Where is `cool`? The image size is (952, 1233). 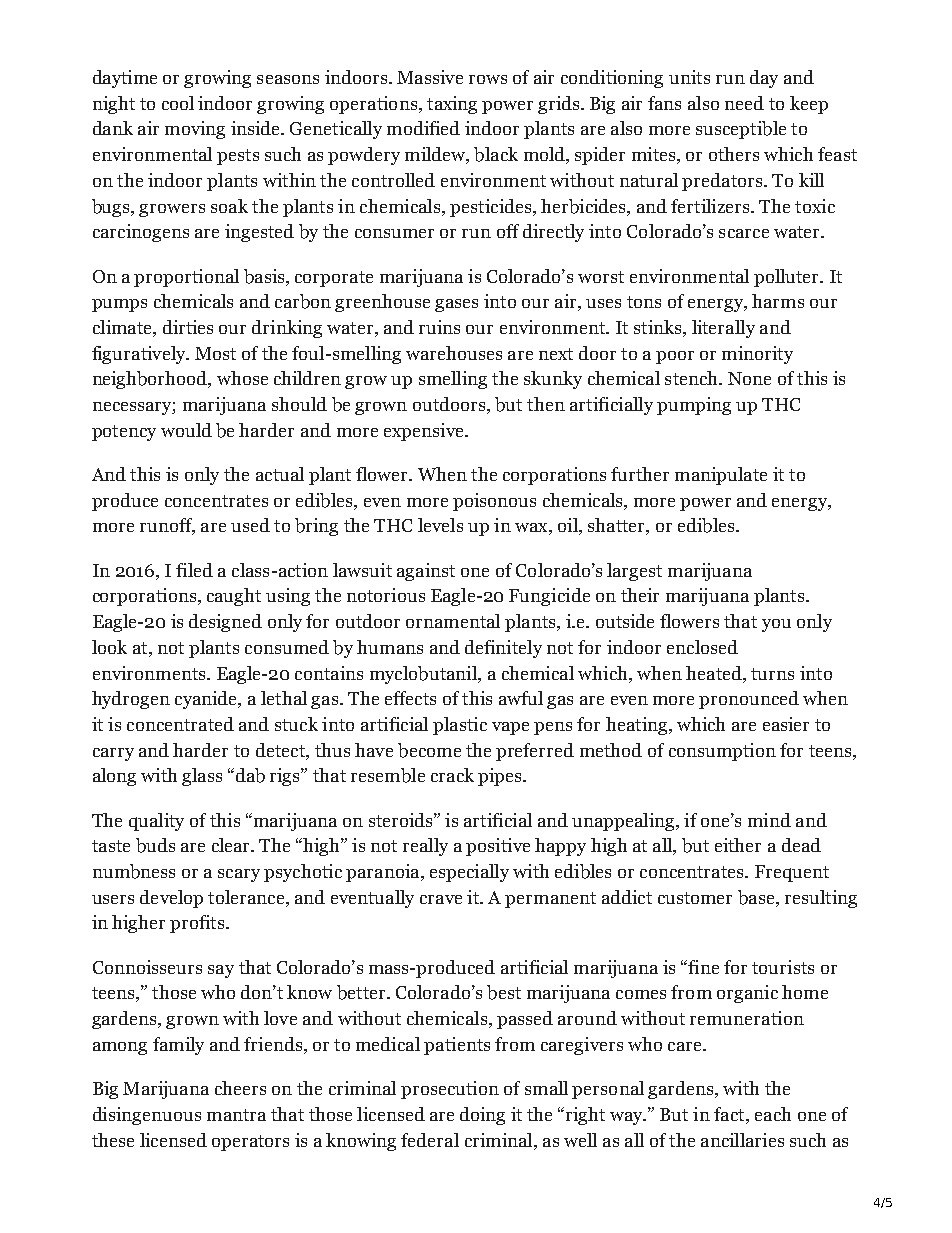 cool is located at coordinates (178, 103).
